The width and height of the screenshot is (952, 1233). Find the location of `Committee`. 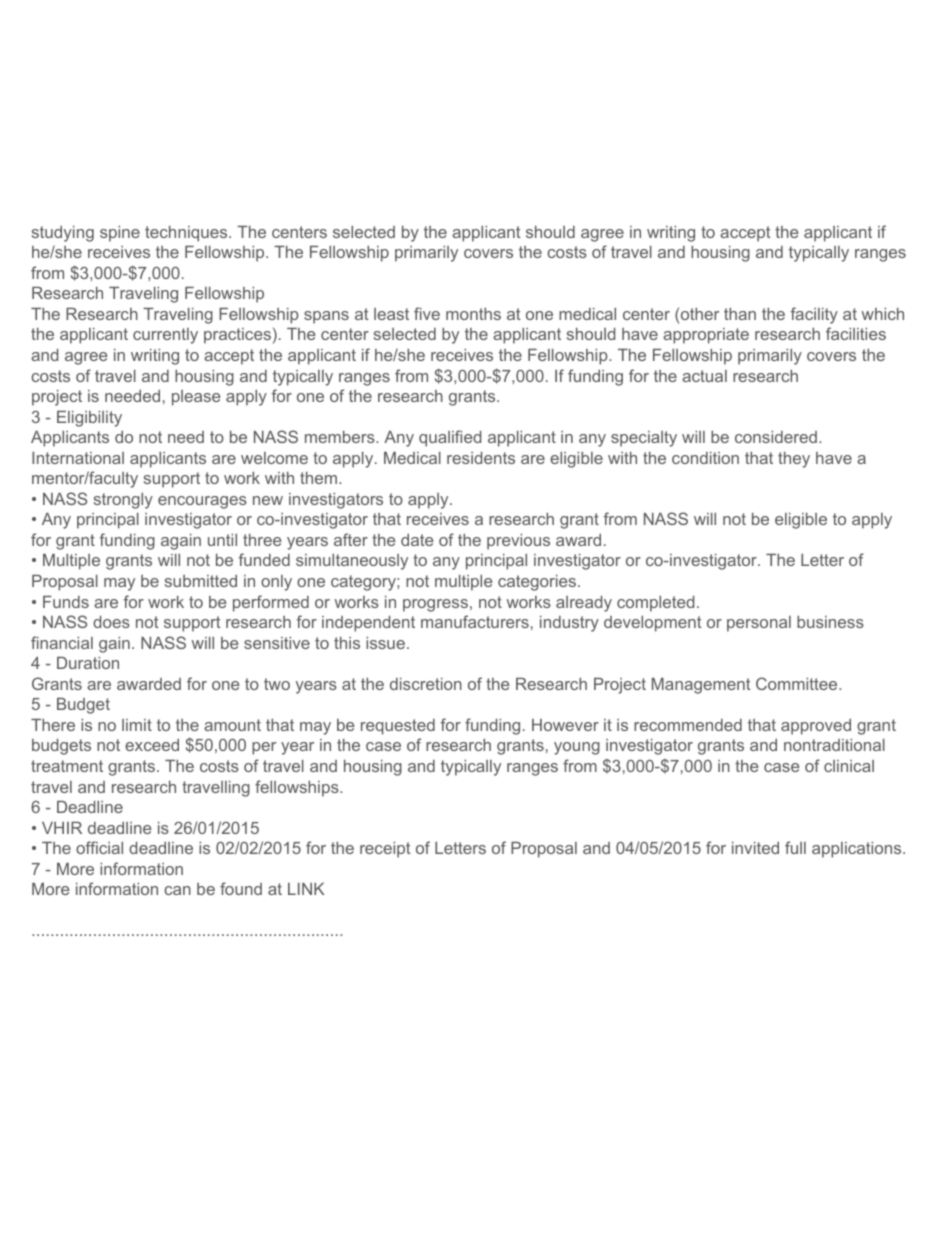

Committee is located at coordinates (798, 683).
